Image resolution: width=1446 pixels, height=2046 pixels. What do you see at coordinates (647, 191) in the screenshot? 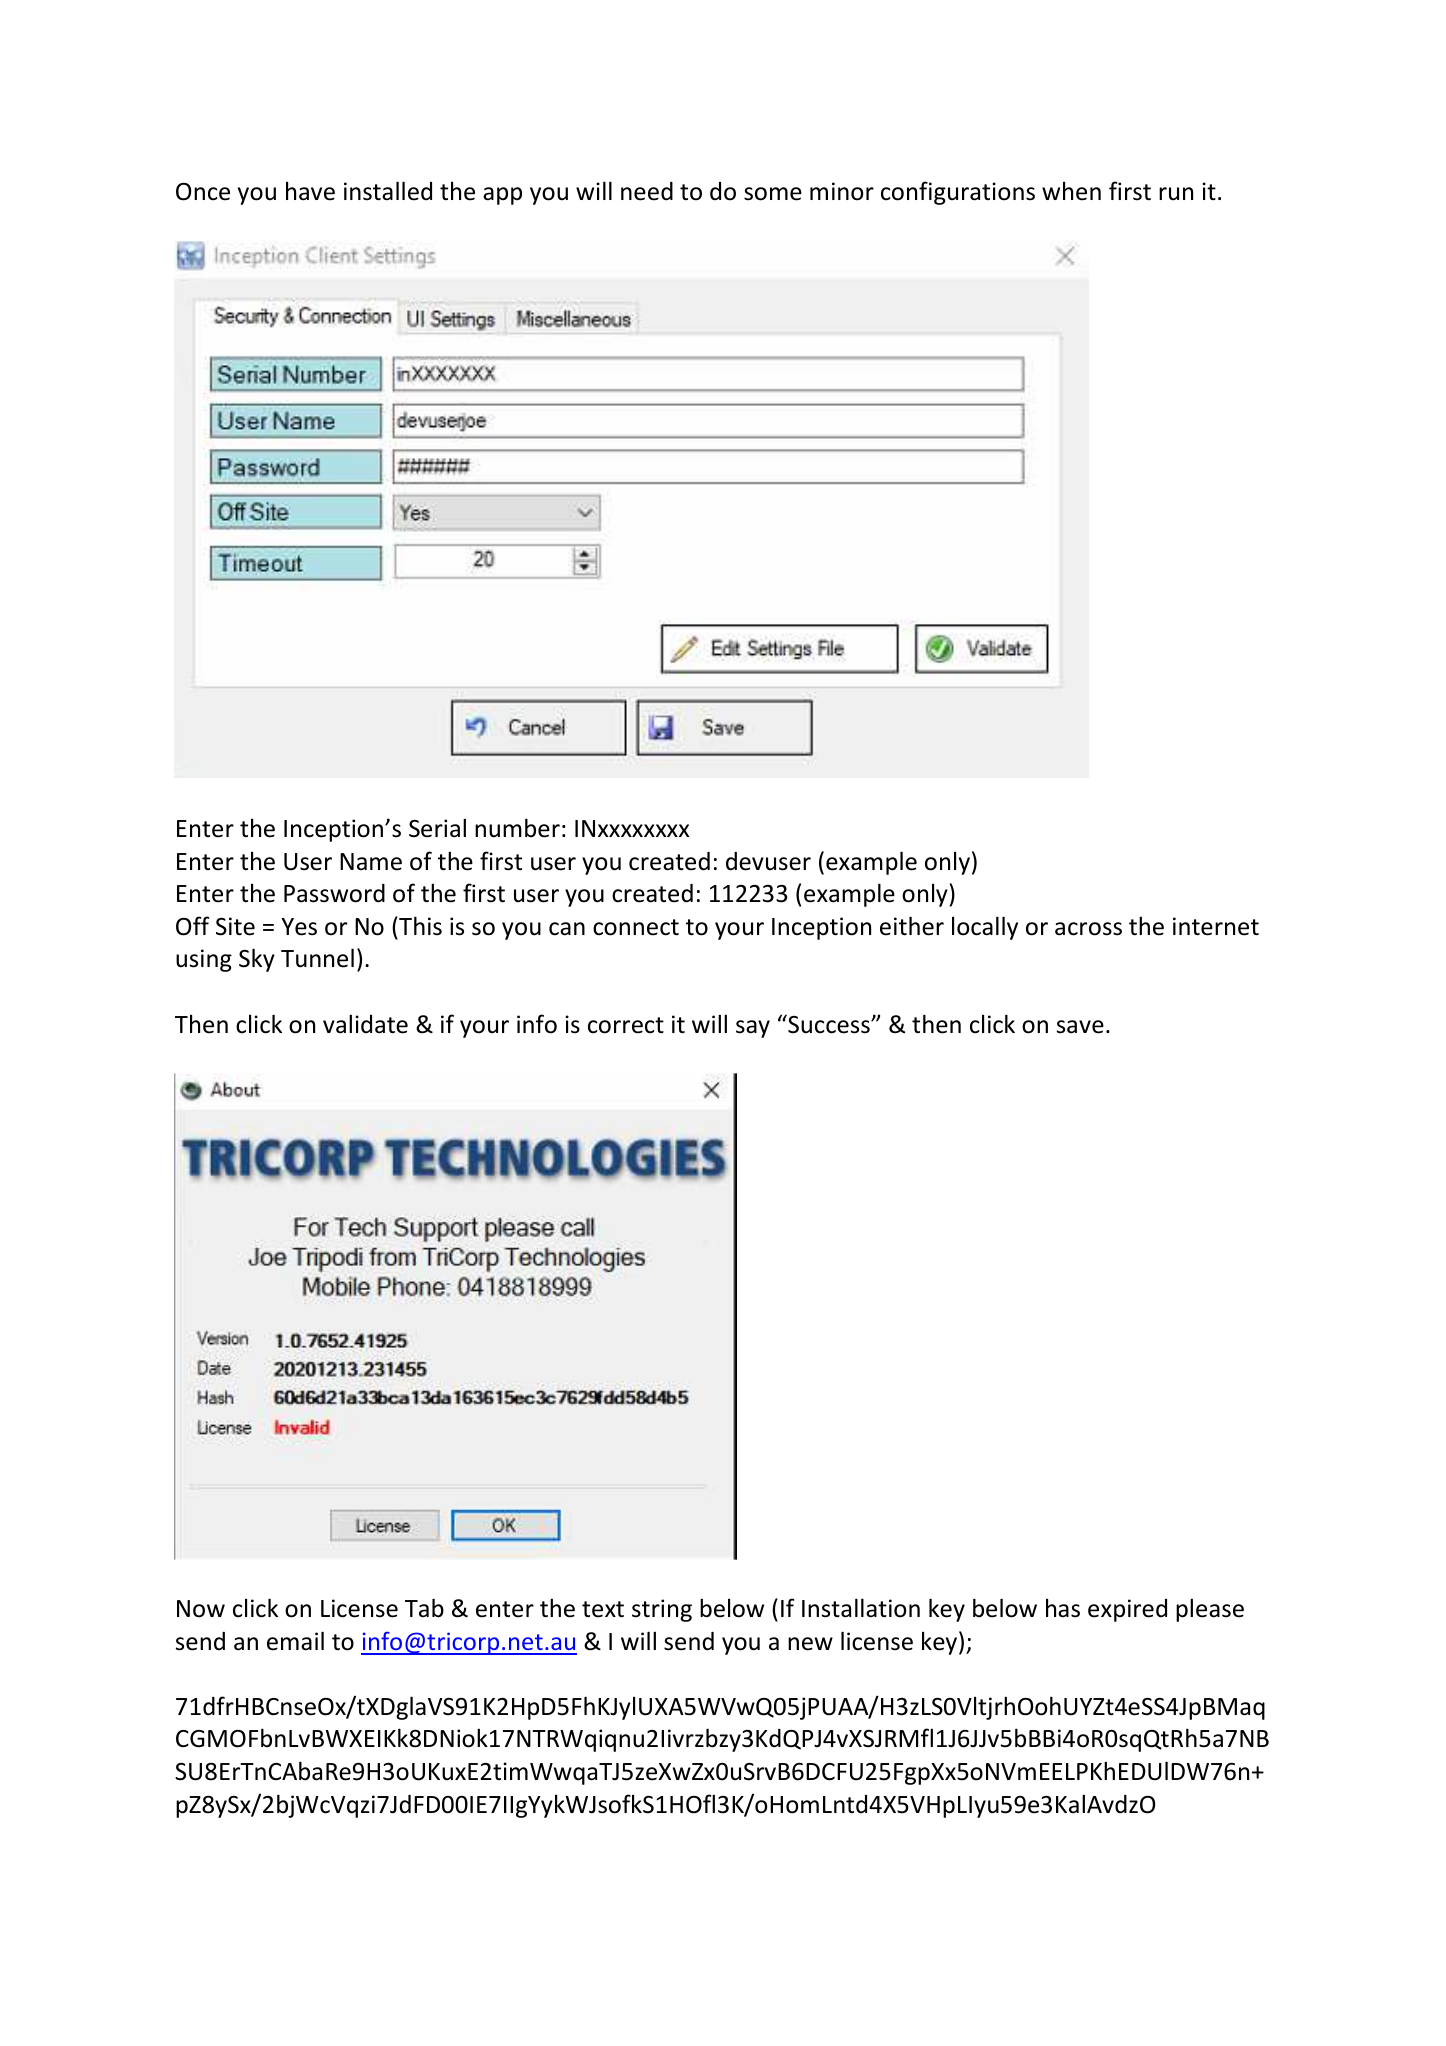
I see `need` at bounding box center [647, 191].
